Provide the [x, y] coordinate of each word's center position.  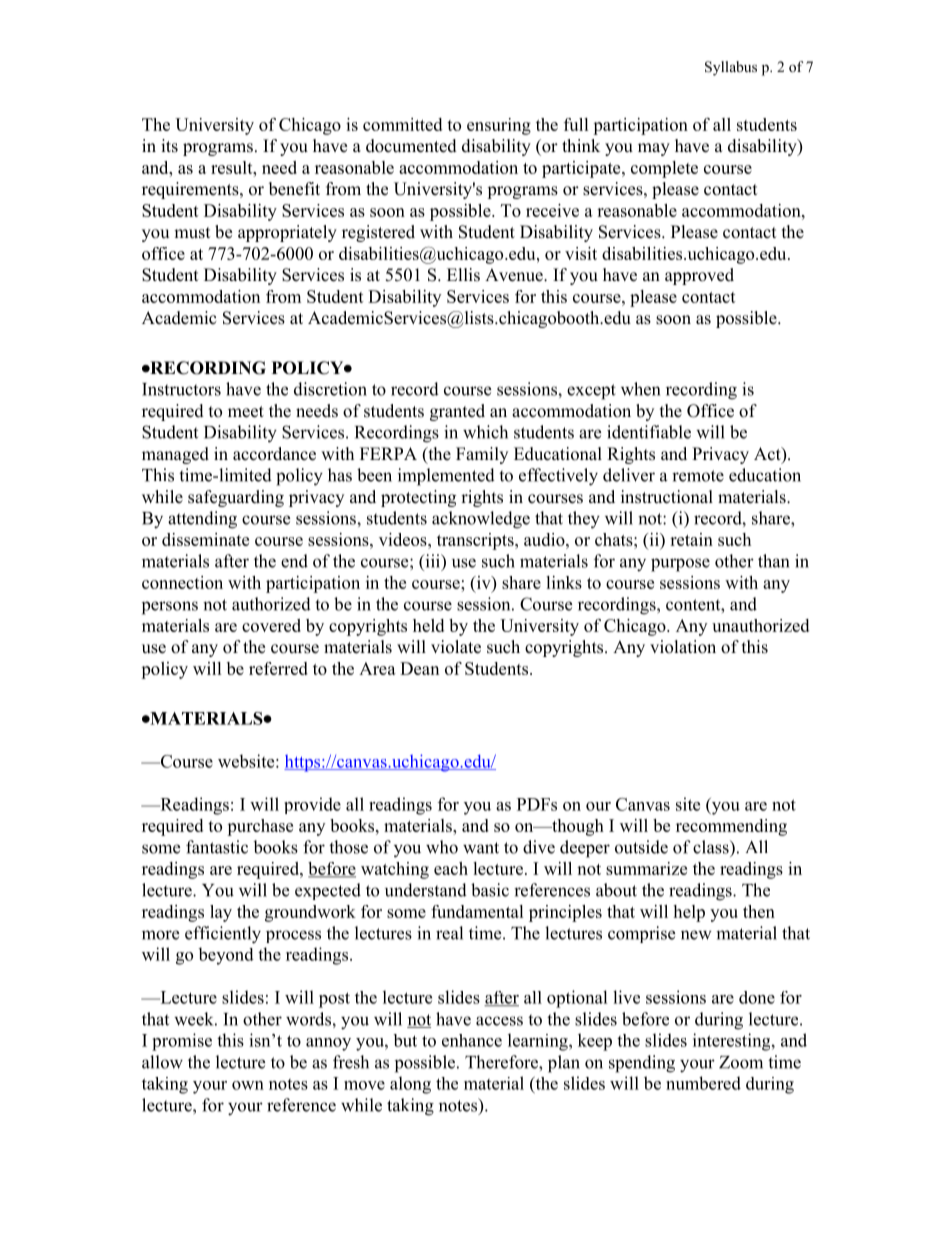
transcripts [476, 541]
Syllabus [731, 68]
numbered [703, 1083]
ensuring [499, 126]
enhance [472, 1040]
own [248, 1085]
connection [182, 582]
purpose [680, 565]
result [233, 167]
